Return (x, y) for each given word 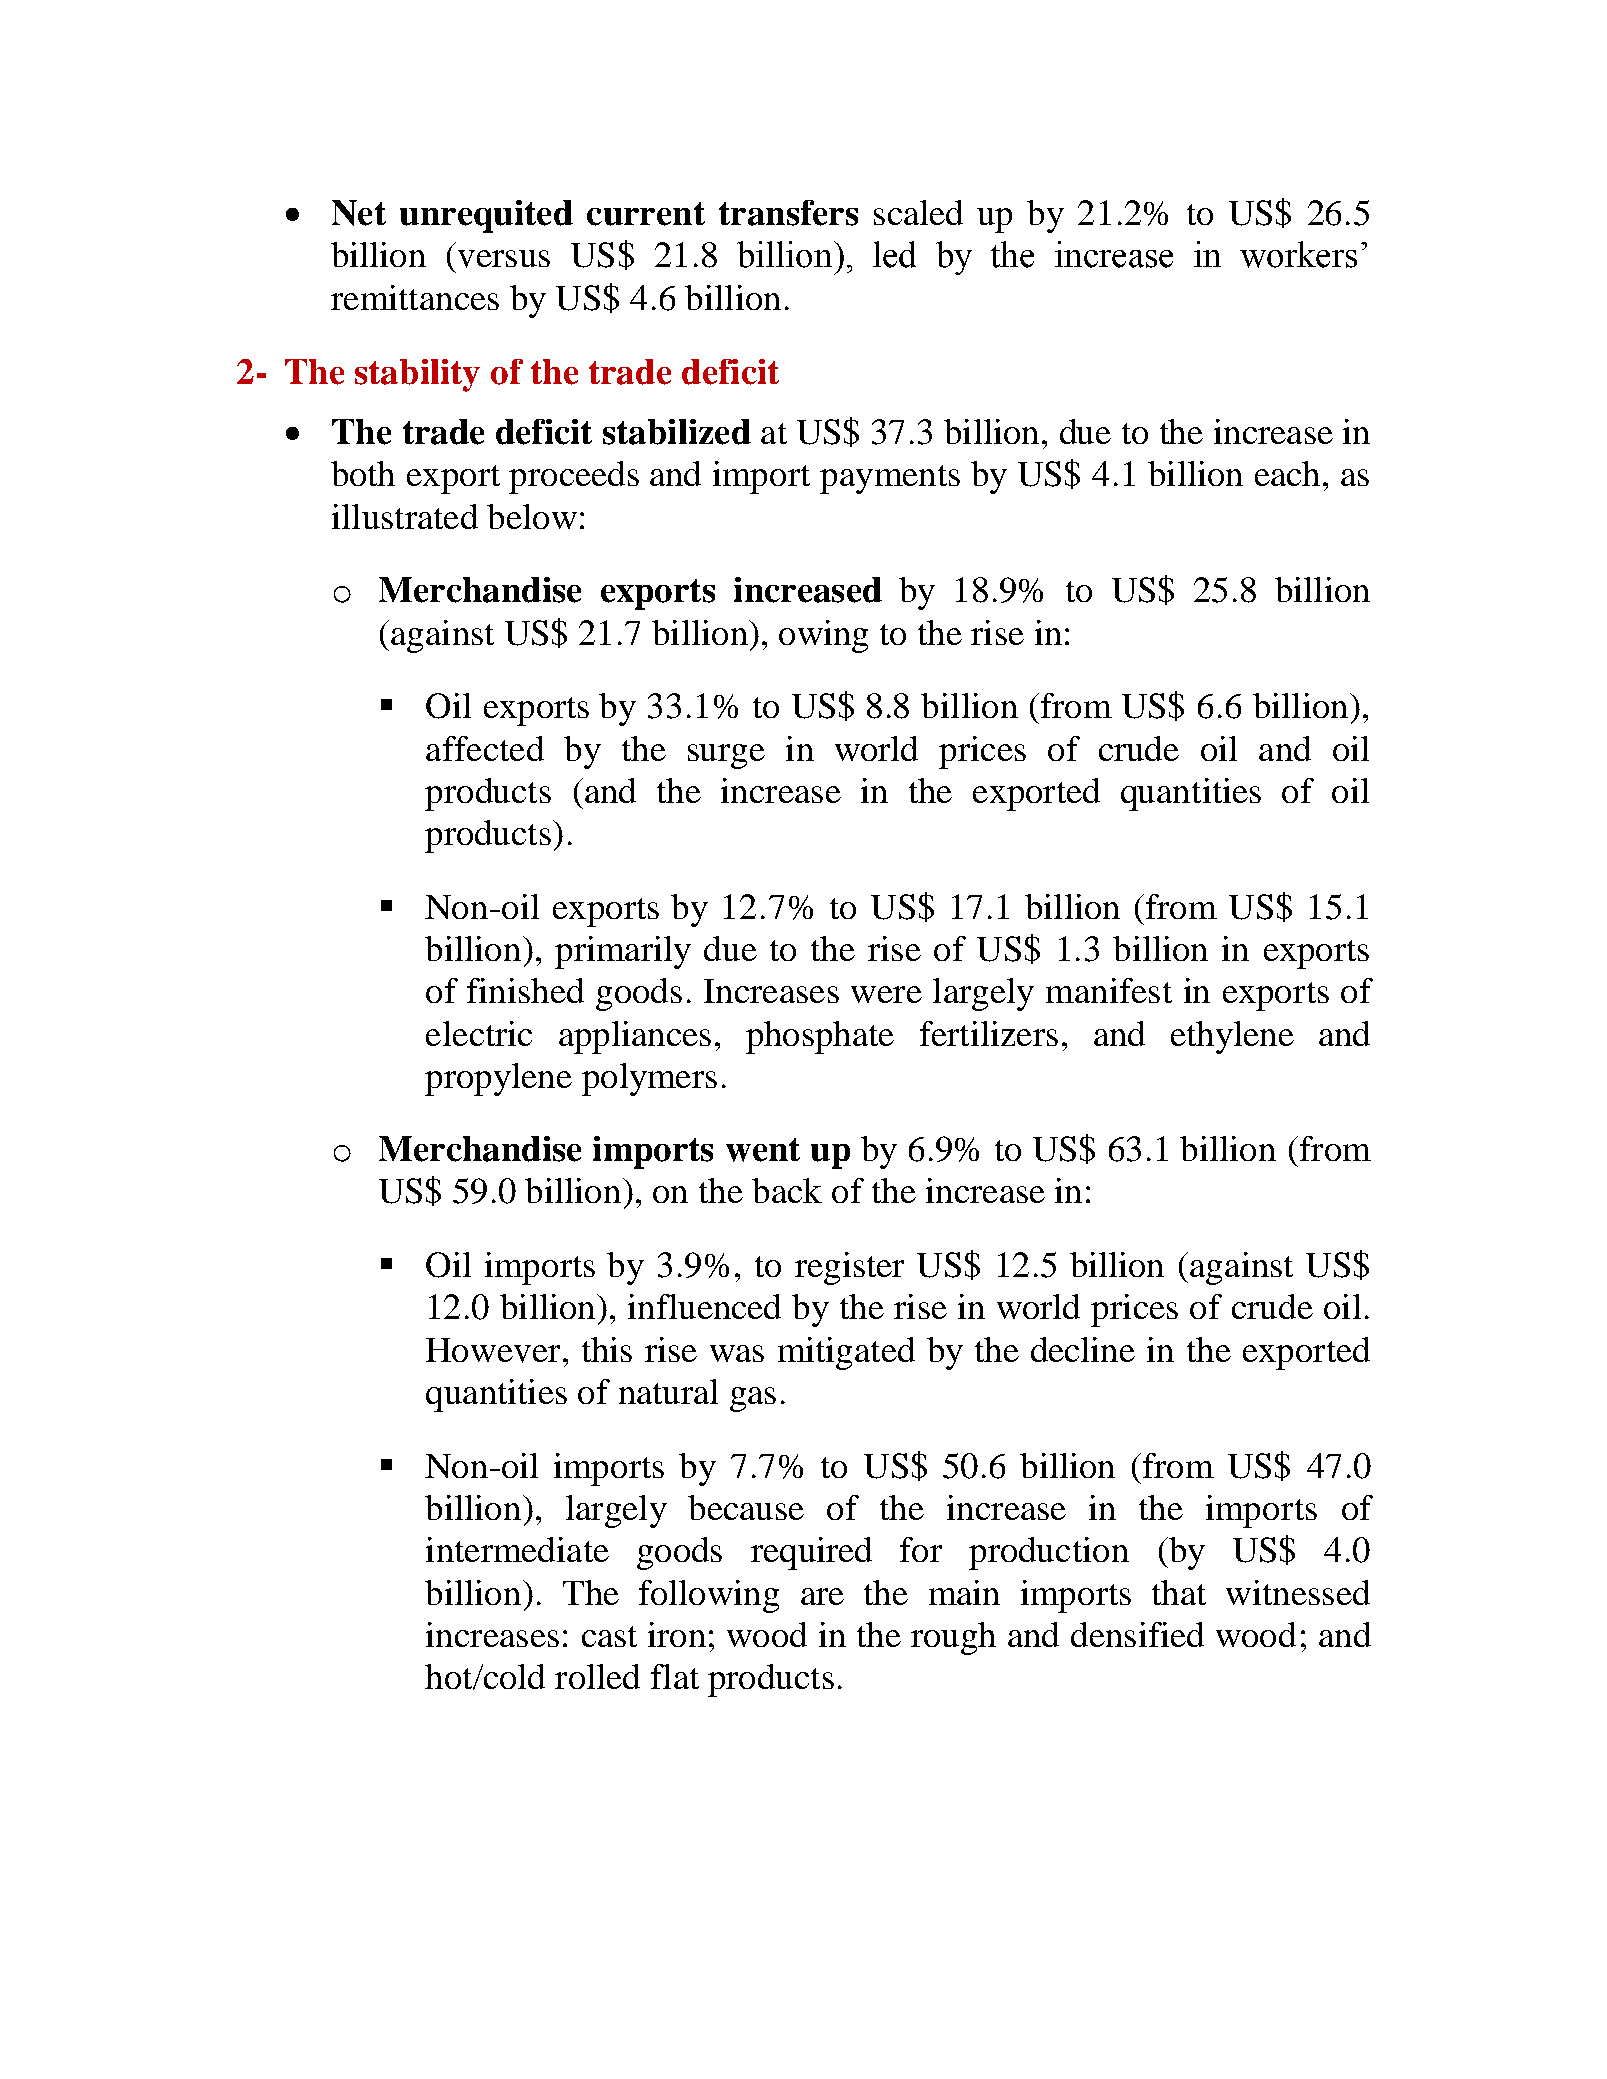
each (1287, 473)
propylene (498, 1079)
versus (504, 259)
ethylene (1232, 1037)
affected (485, 748)
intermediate (517, 1549)
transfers (788, 213)
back (787, 1190)
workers (1298, 254)
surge (726, 756)
